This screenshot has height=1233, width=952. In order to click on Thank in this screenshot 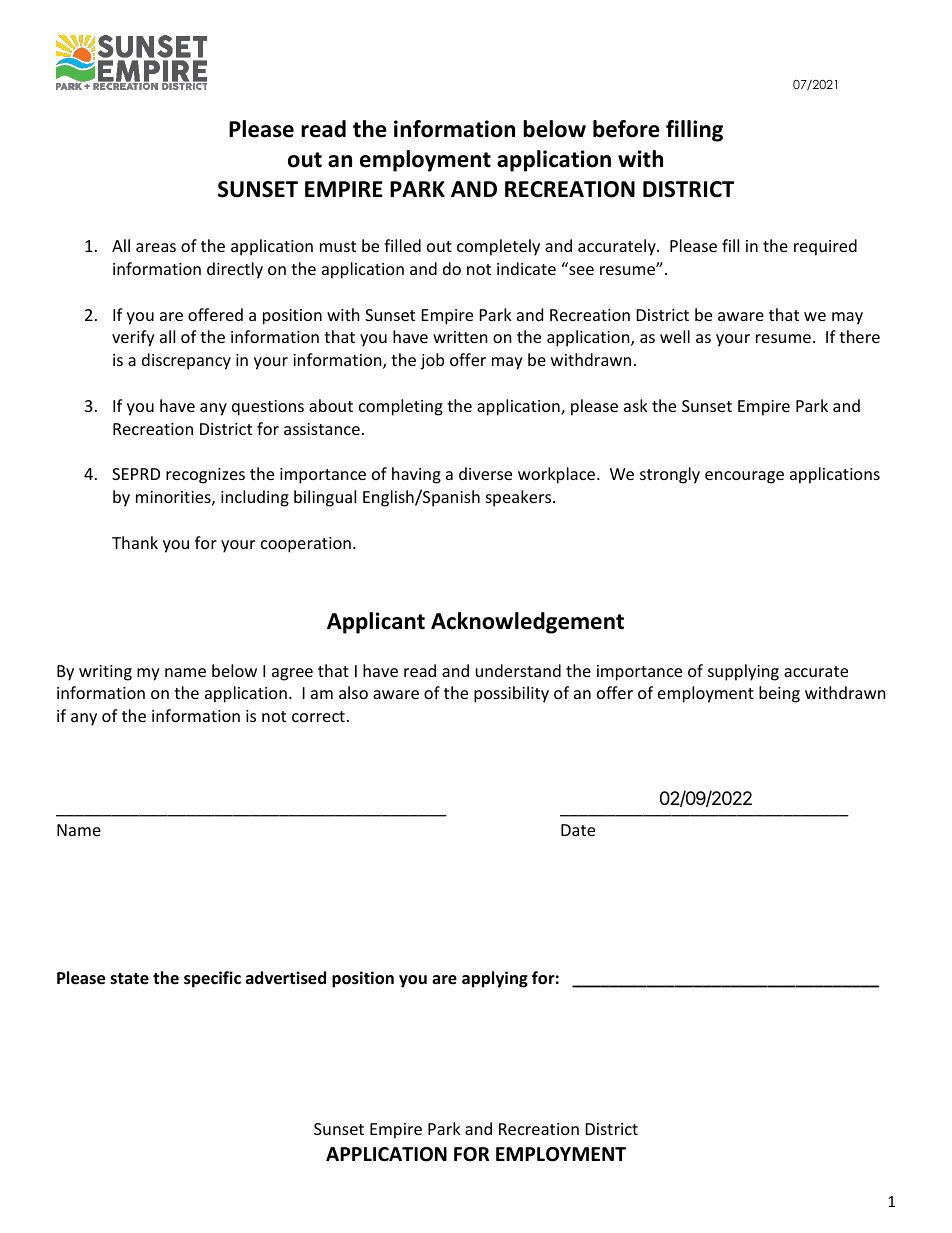, I will do `click(135, 542)`.
